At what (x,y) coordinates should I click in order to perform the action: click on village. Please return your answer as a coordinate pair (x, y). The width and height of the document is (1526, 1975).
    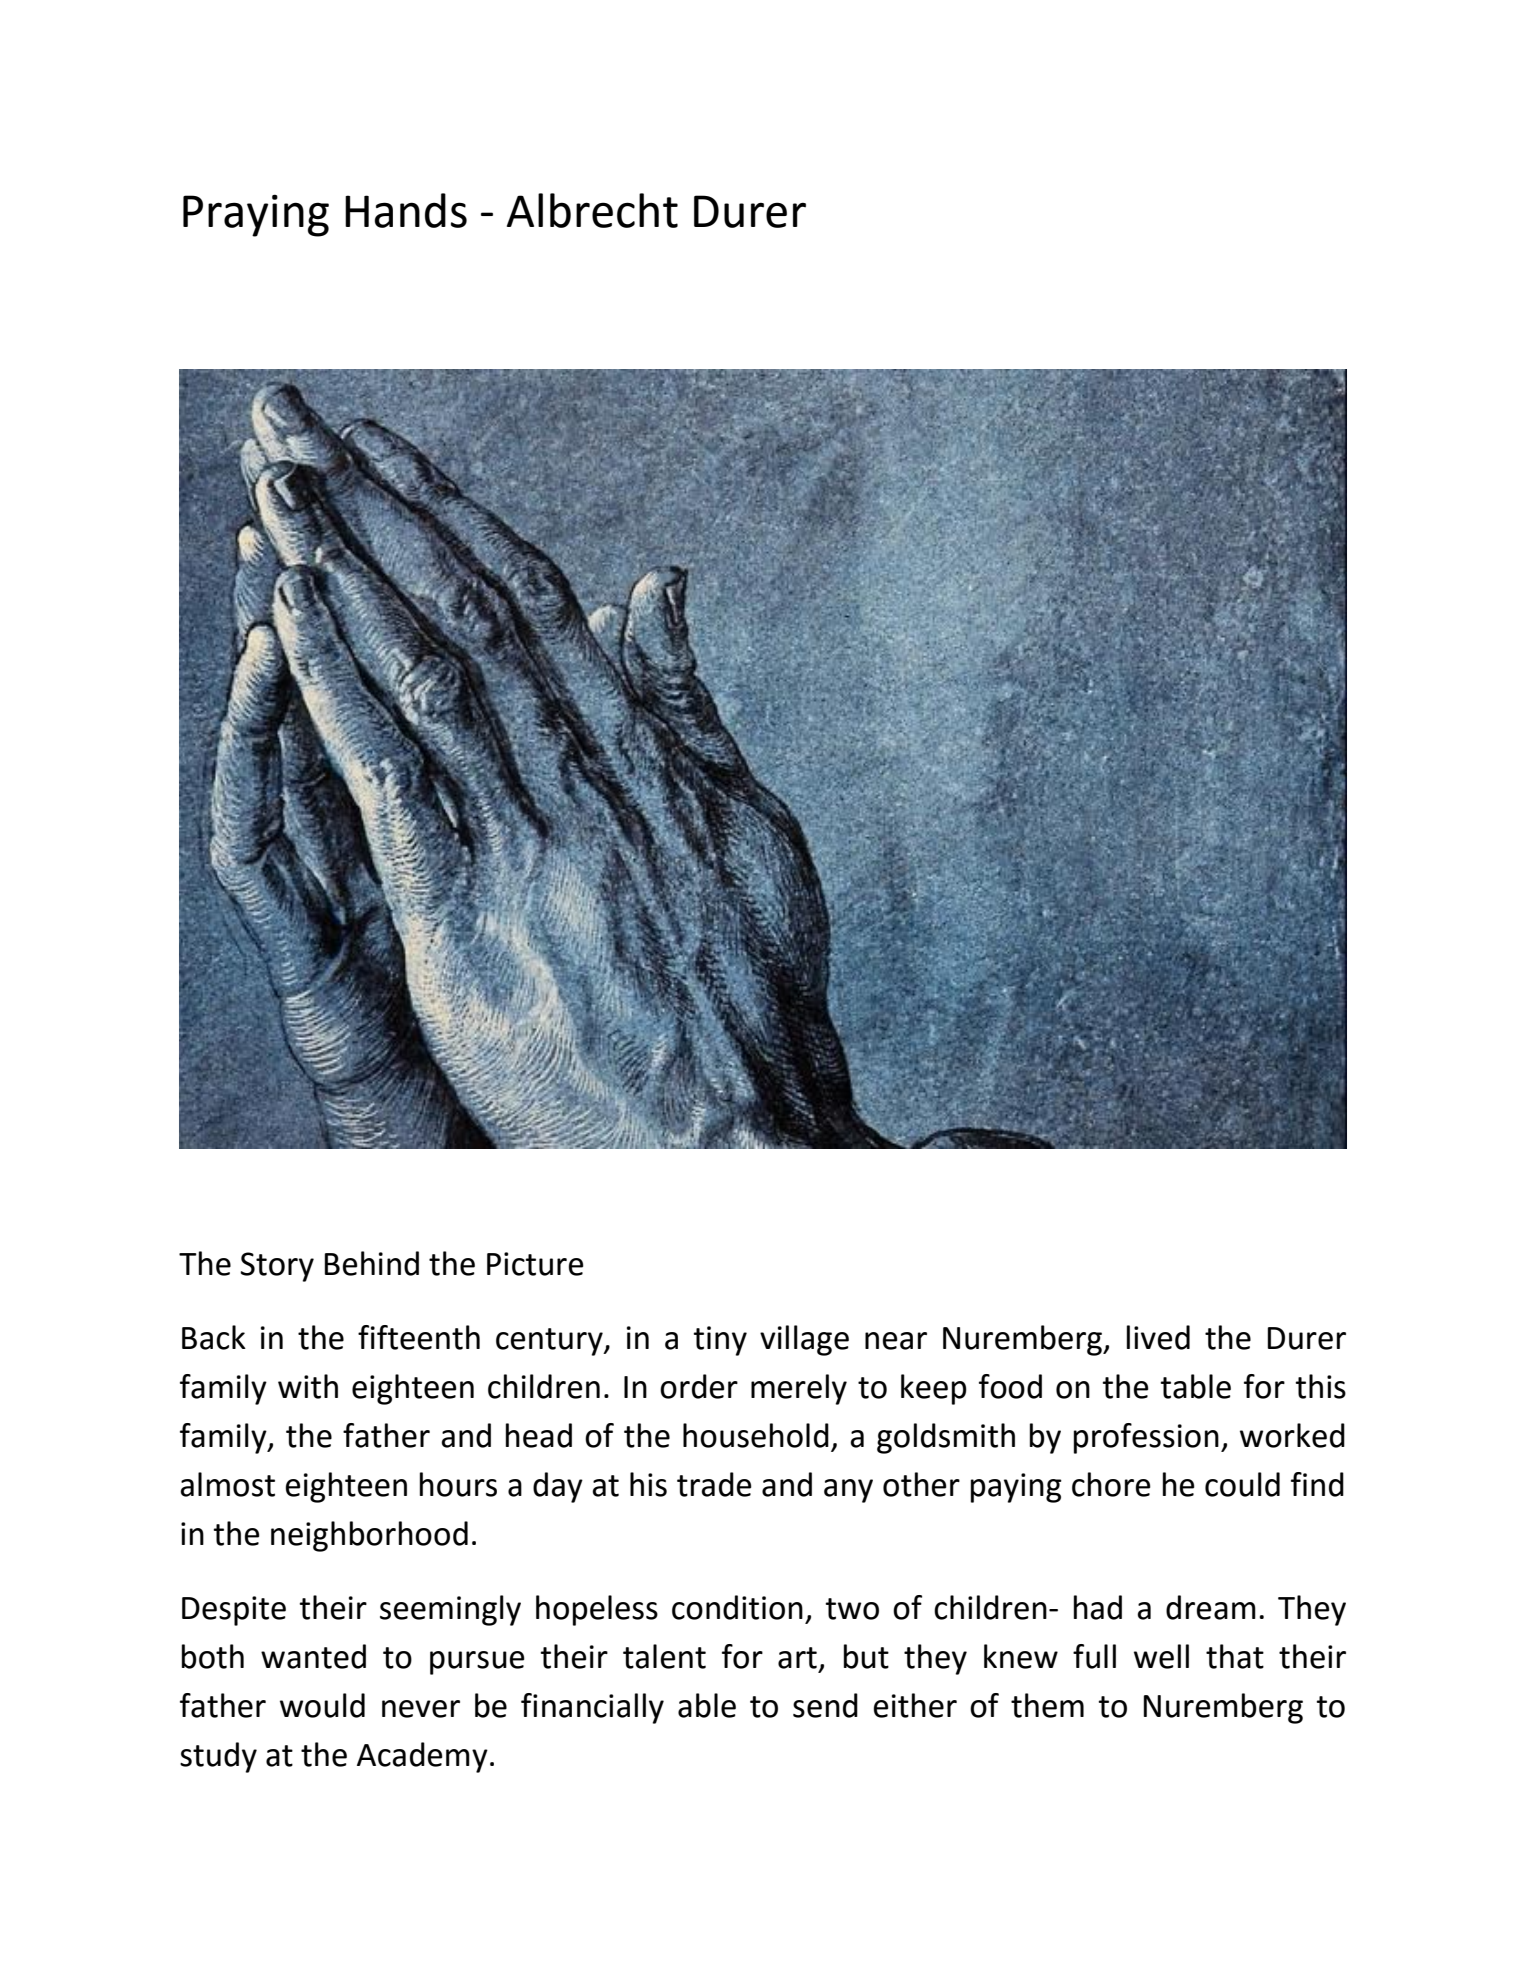
    Looking at the image, I should click on (804, 1340).
